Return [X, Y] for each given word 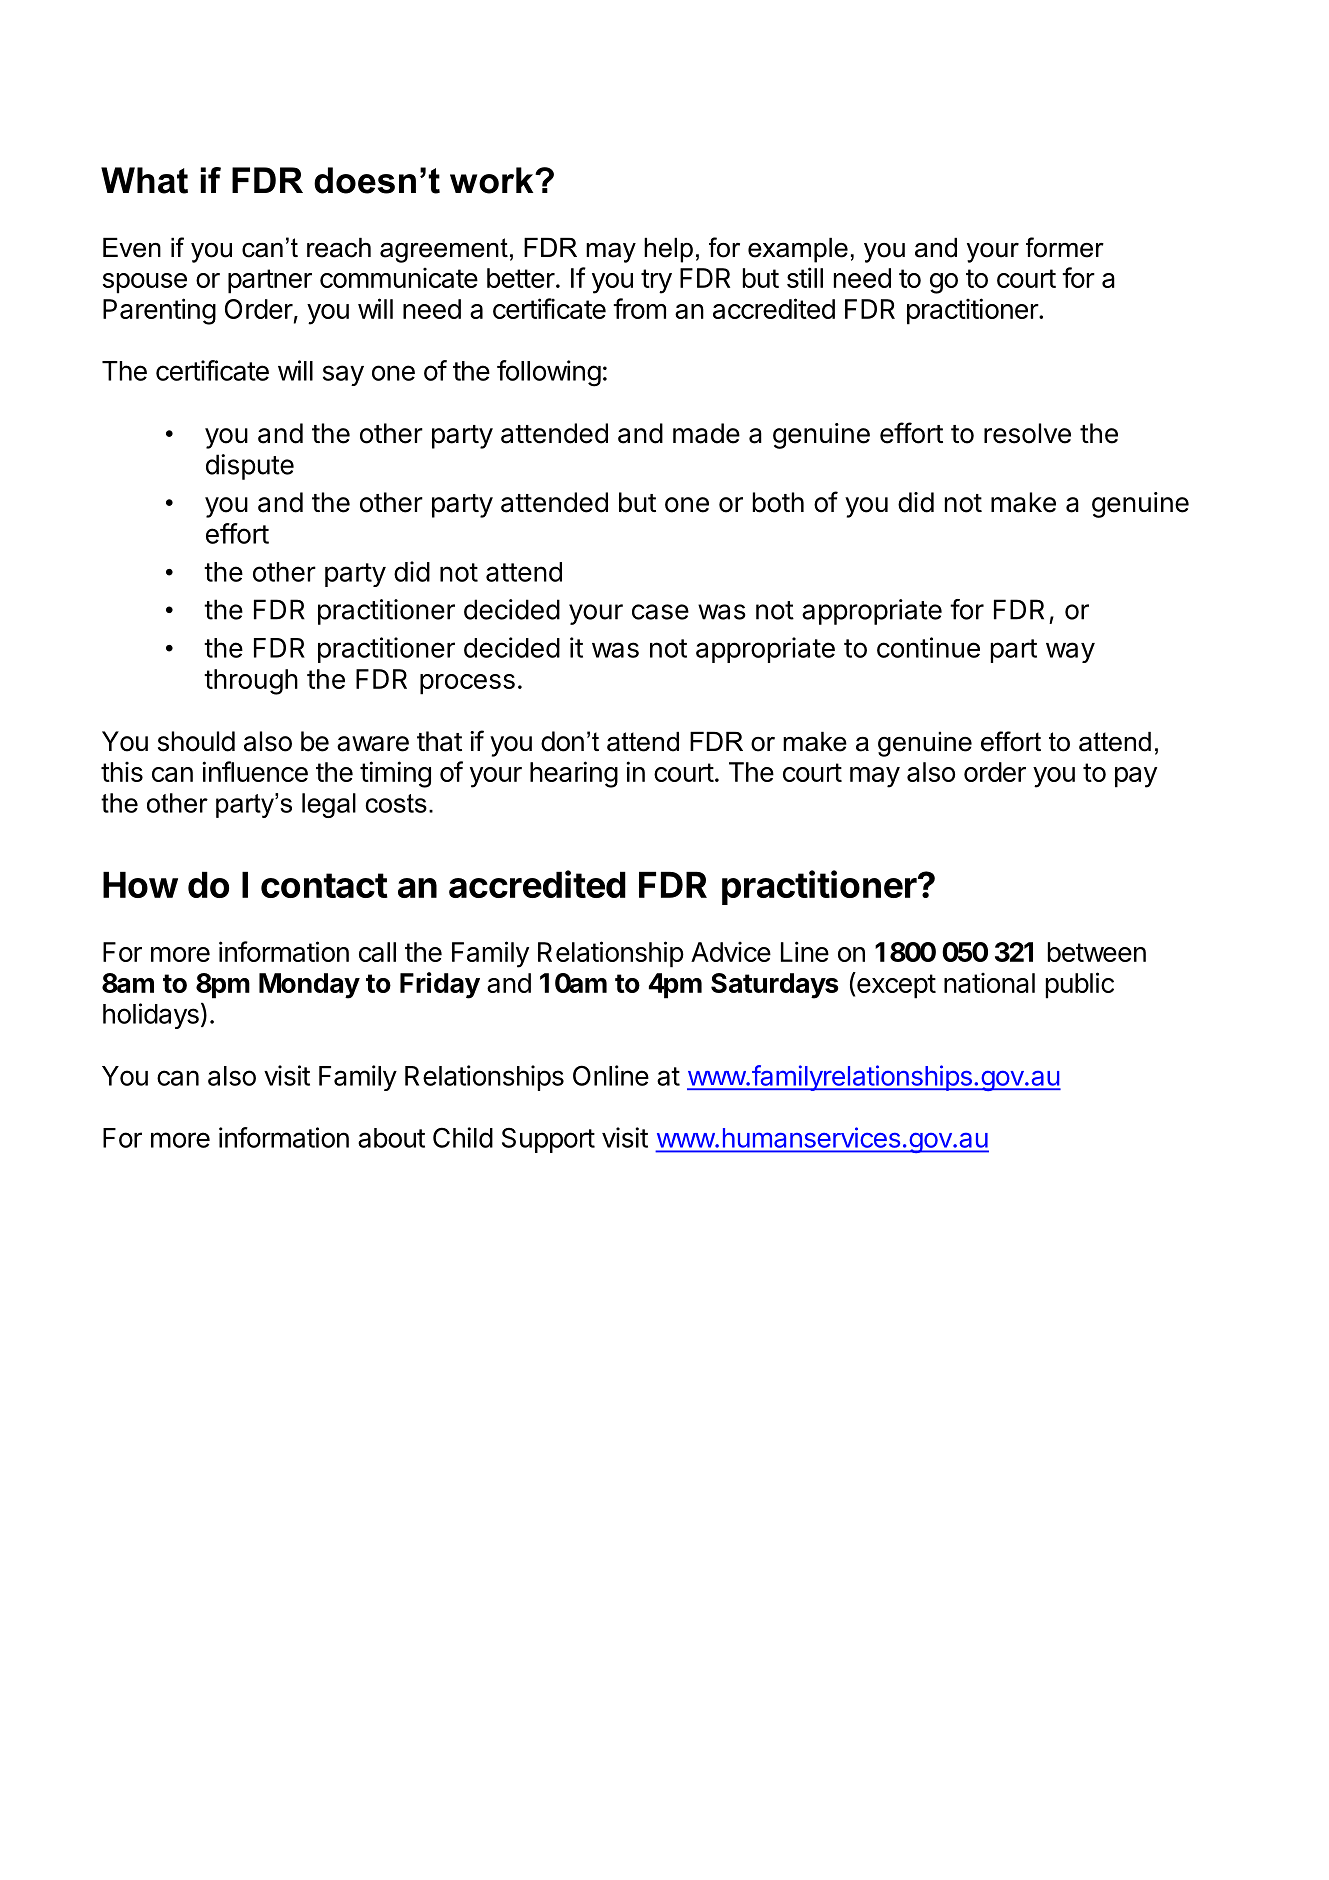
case [660, 612]
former [1065, 247]
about [391, 1138]
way [1070, 652]
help [668, 250]
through [251, 682]
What [144, 180]
